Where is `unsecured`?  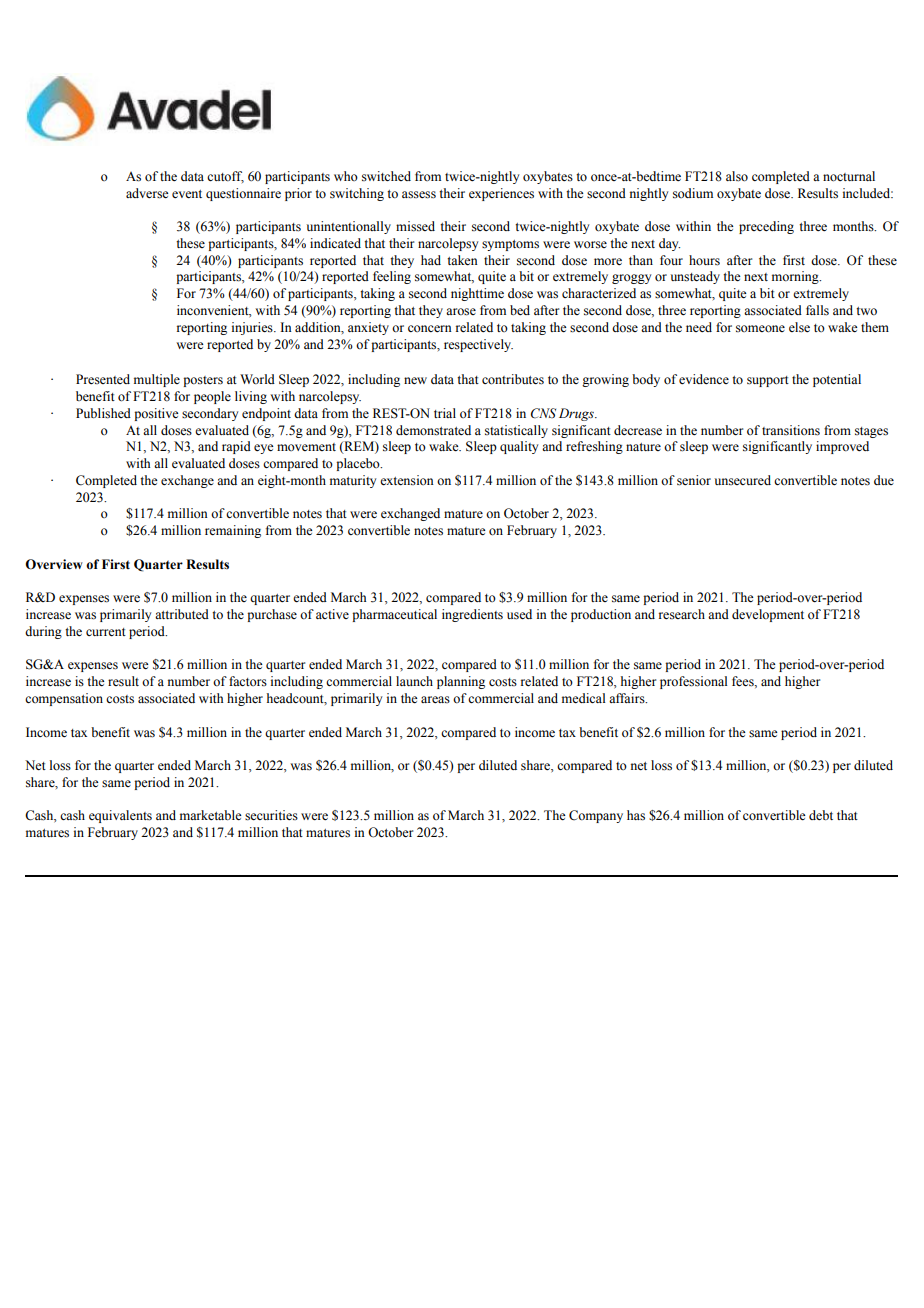
unsecured is located at coordinates (743, 480).
